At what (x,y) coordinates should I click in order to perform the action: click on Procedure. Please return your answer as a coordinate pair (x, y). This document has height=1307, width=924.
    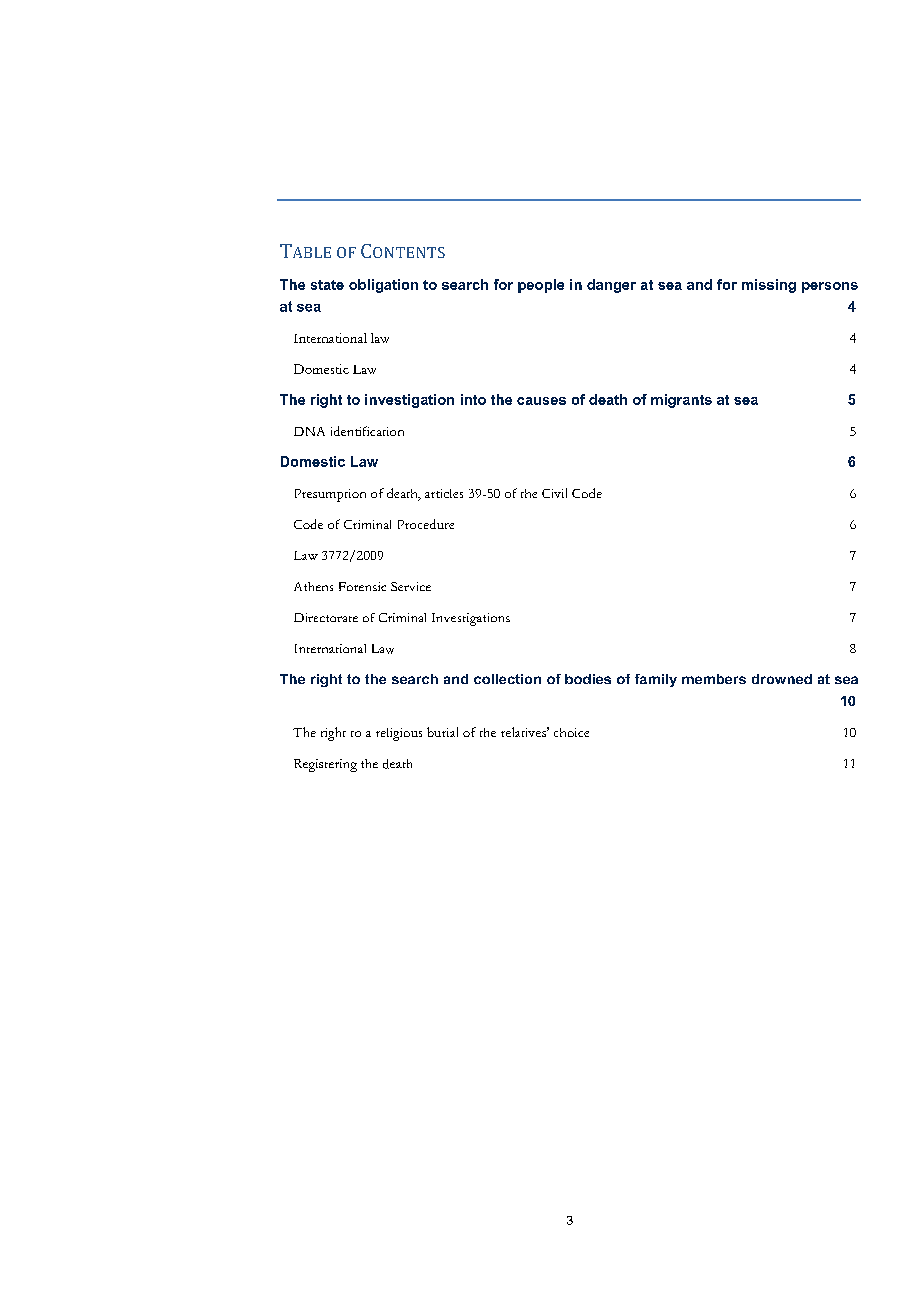
    Looking at the image, I should click on (426, 524).
